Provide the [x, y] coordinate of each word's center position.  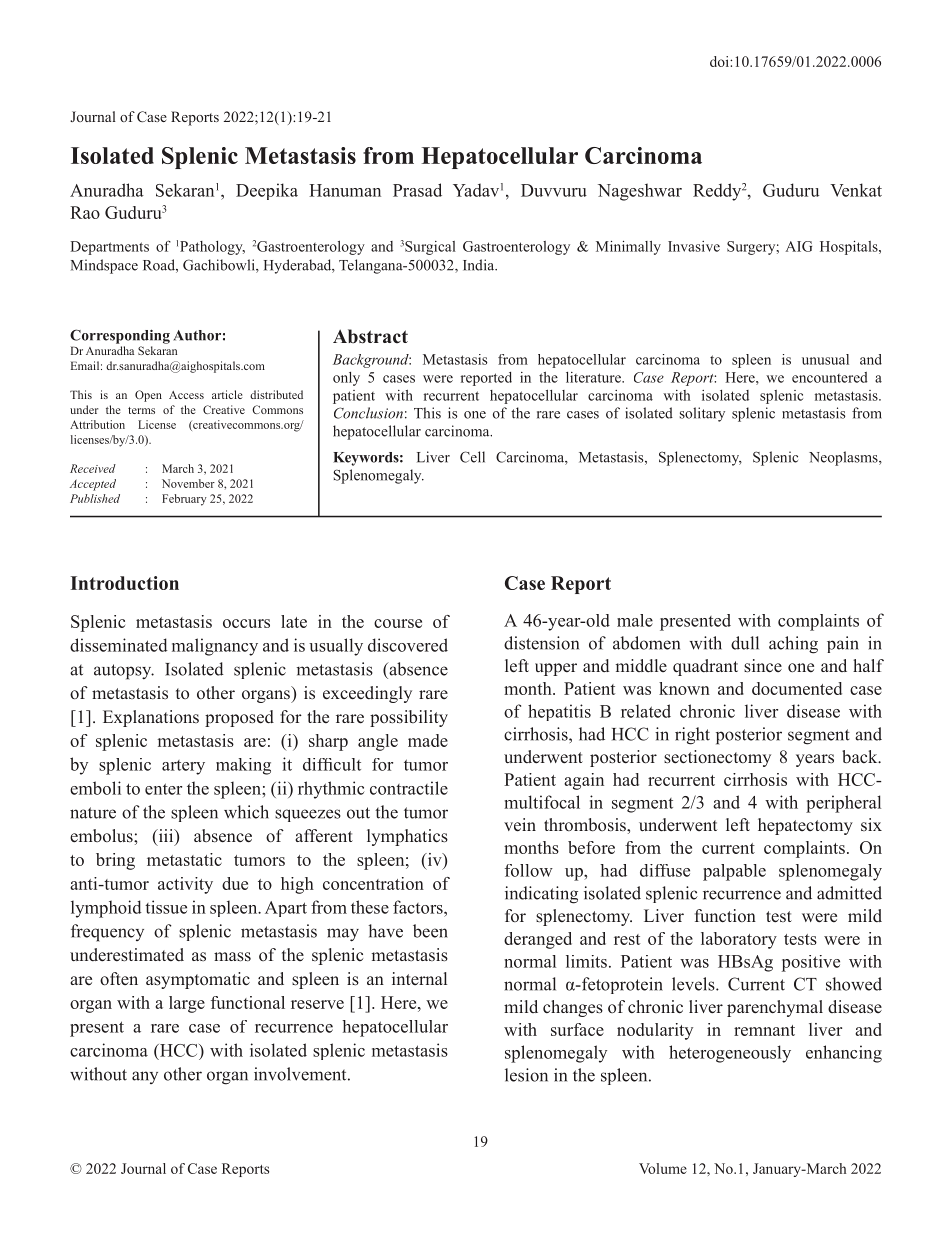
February [184, 500]
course [398, 623]
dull [745, 643]
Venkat [856, 190]
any [145, 1077]
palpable [734, 872]
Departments [110, 248]
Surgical [430, 248]
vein [520, 825]
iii [166, 835]
